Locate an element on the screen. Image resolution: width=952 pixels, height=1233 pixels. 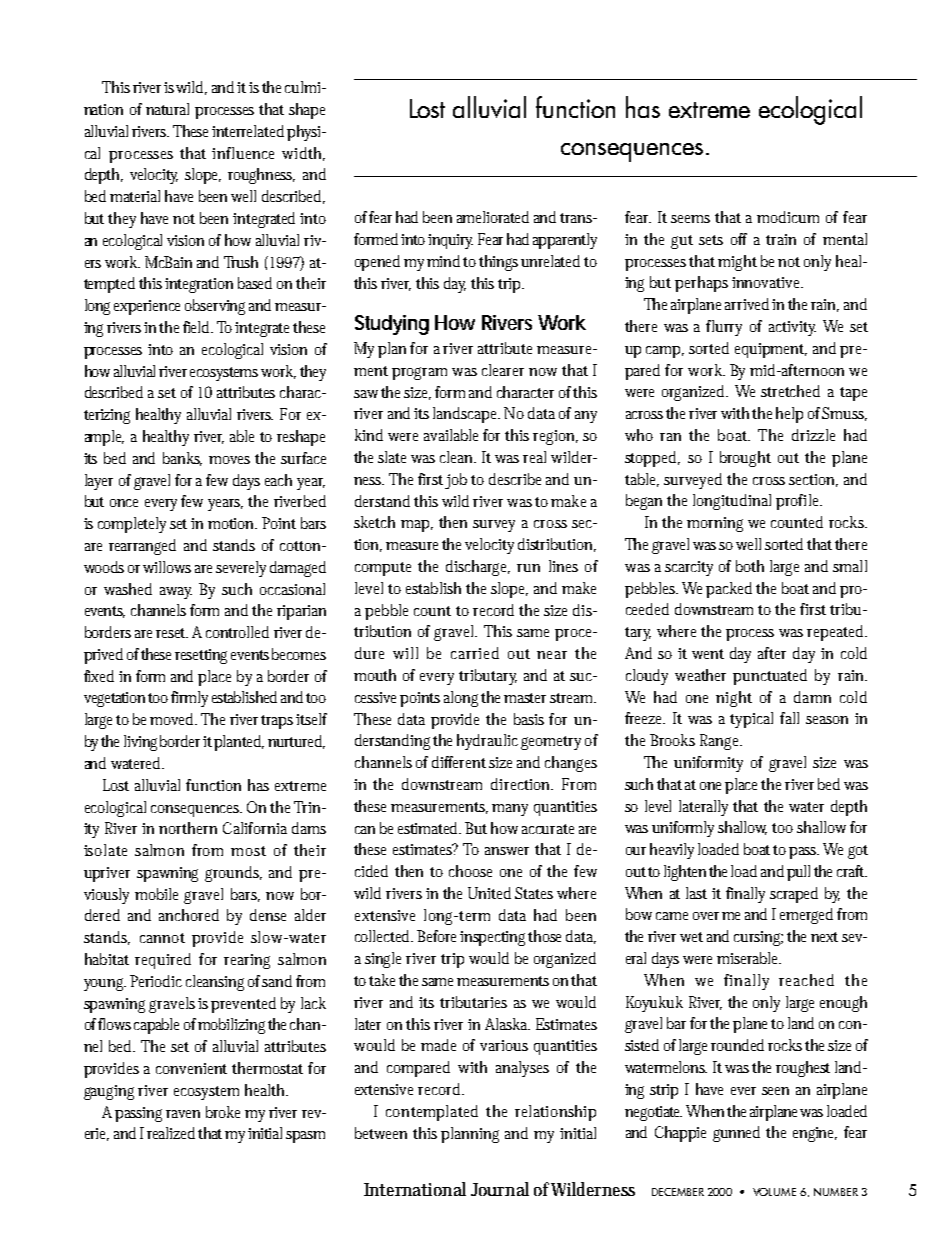
natural is located at coordinates (167, 109).
